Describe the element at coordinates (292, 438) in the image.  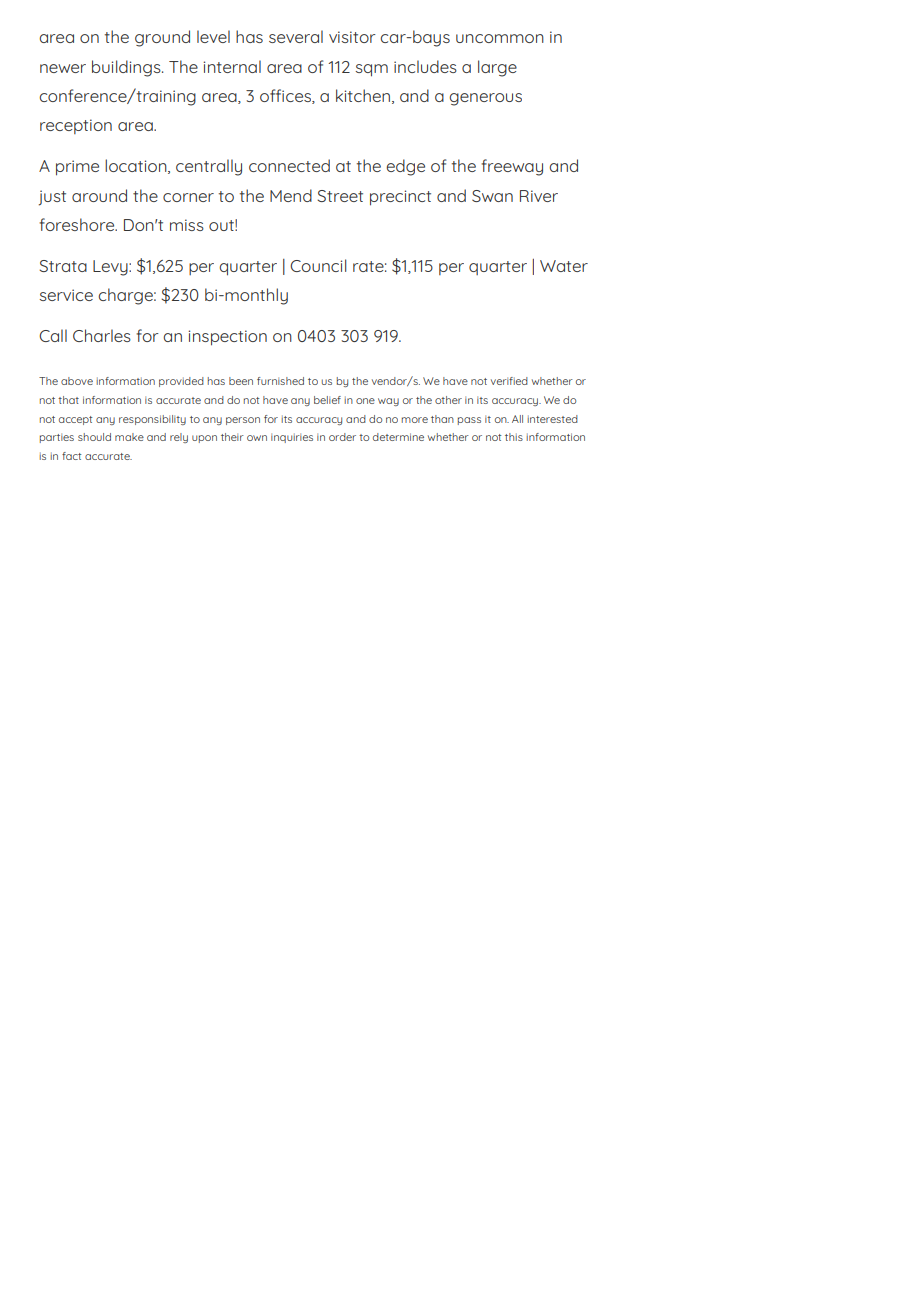
I see `inquiries` at that location.
